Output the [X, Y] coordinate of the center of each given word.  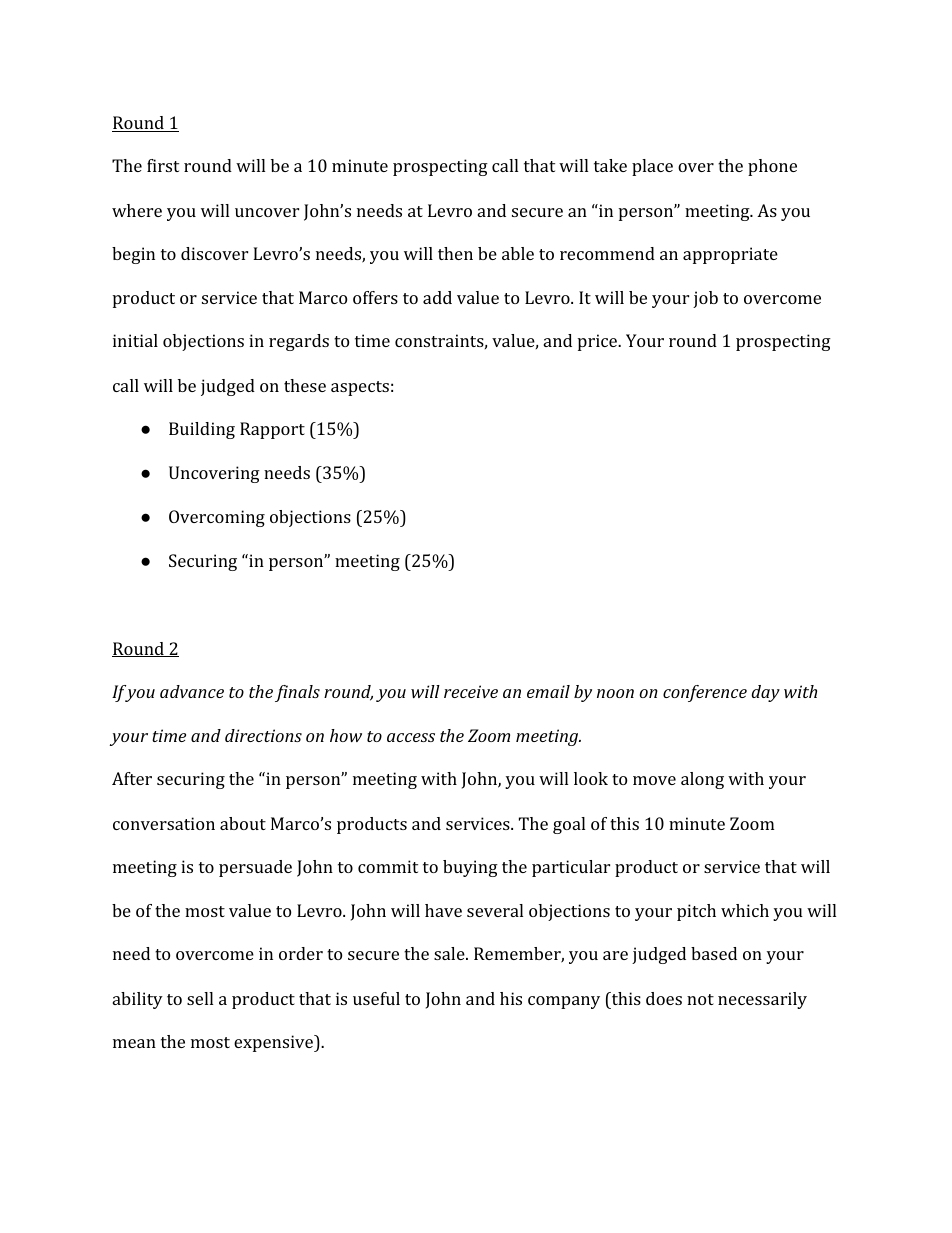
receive [471, 691]
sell [200, 998]
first [163, 165]
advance [192, 691]
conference [705, 693]
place [652, 167]
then [455, 253]
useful [376, 998]
